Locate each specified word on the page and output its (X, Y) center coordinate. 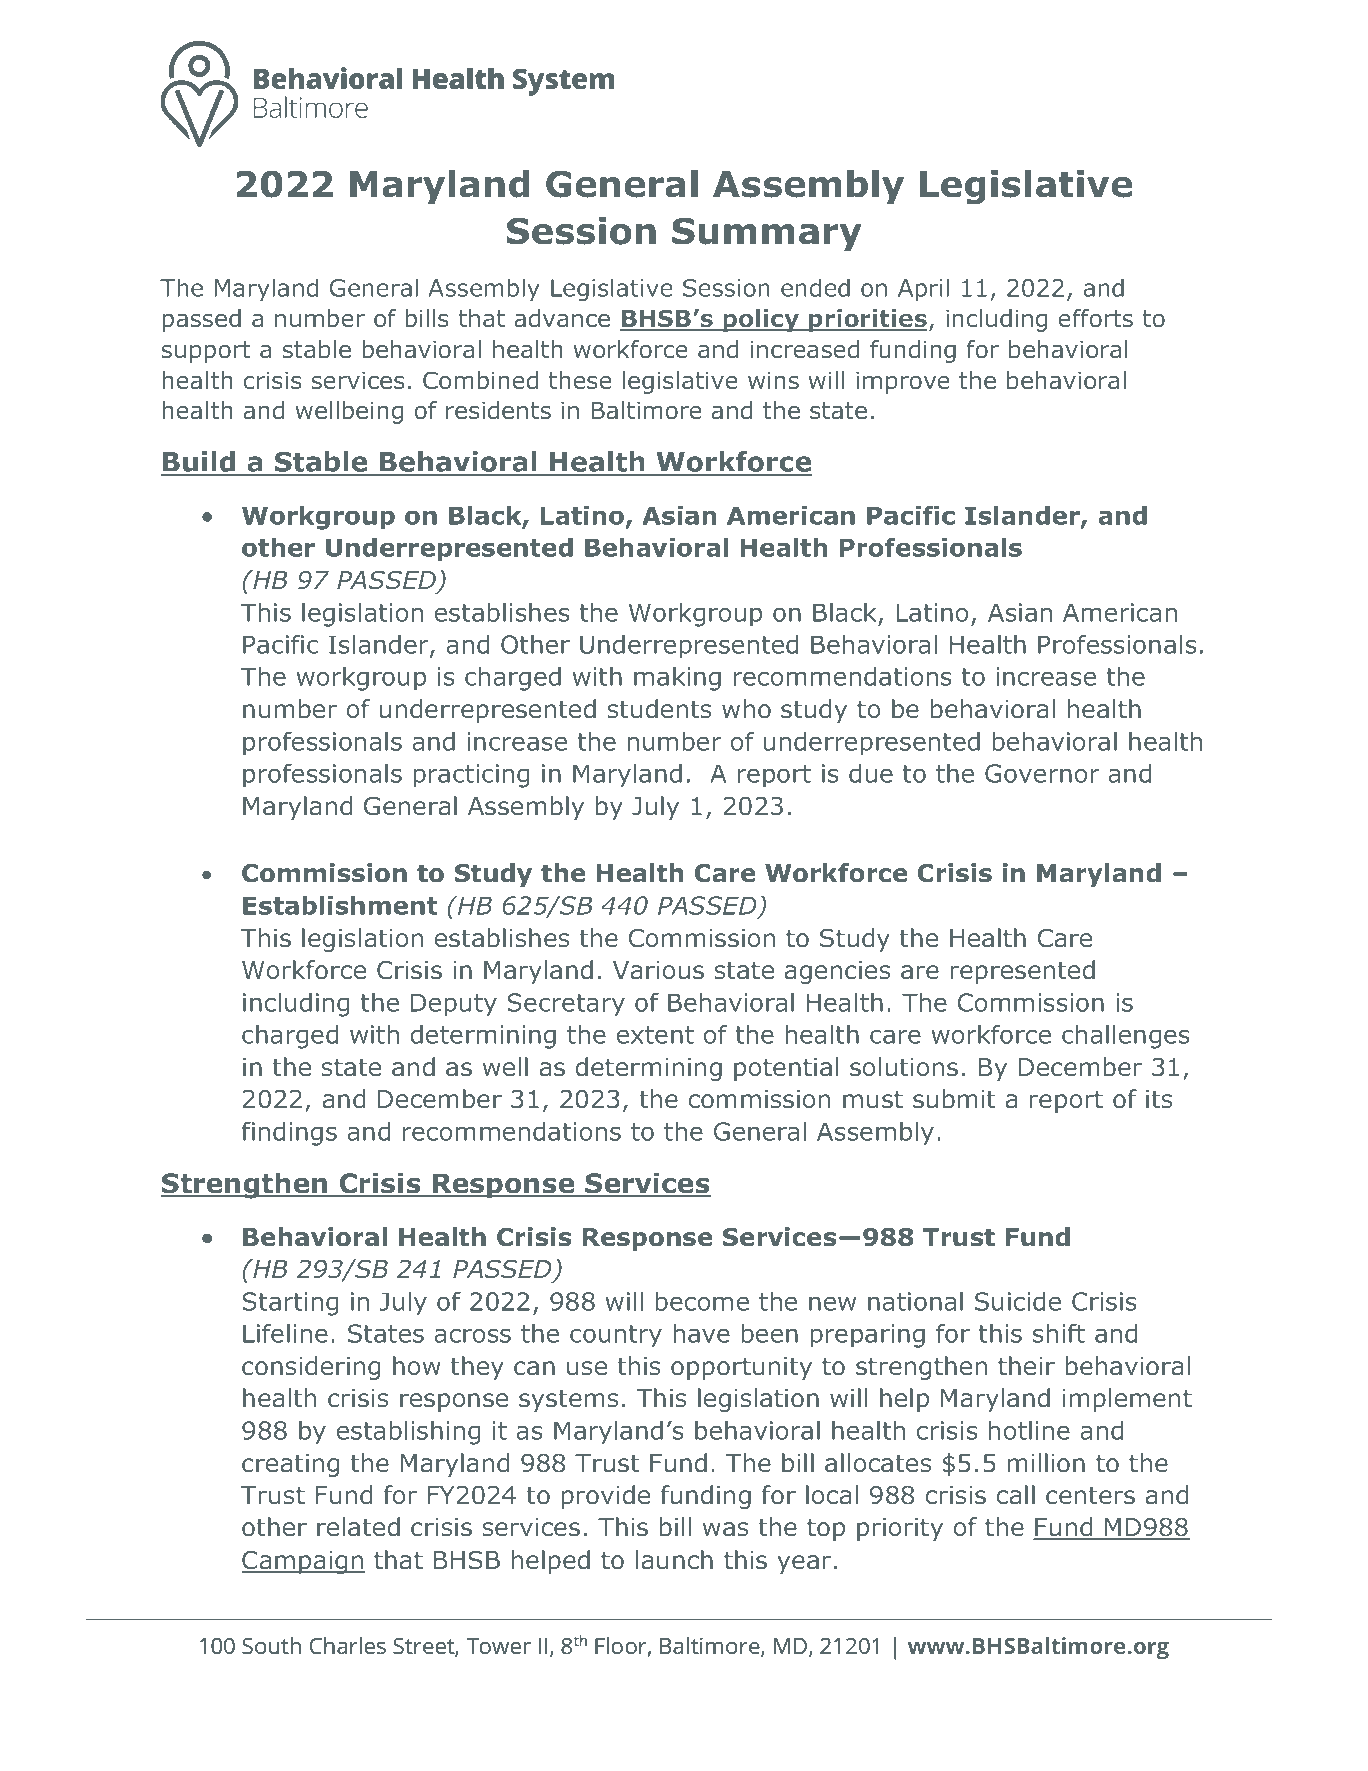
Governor (1042, 773)
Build (199, 463)
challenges (1126, 1037)
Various (658, 970)
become (702, 1301)
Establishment (340, 905)
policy (761, 320)
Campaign (303, 1562)
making (677, 679)
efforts (1096, 318)
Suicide (1018, 1301)
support (206, 352)
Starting (290, 1304)
